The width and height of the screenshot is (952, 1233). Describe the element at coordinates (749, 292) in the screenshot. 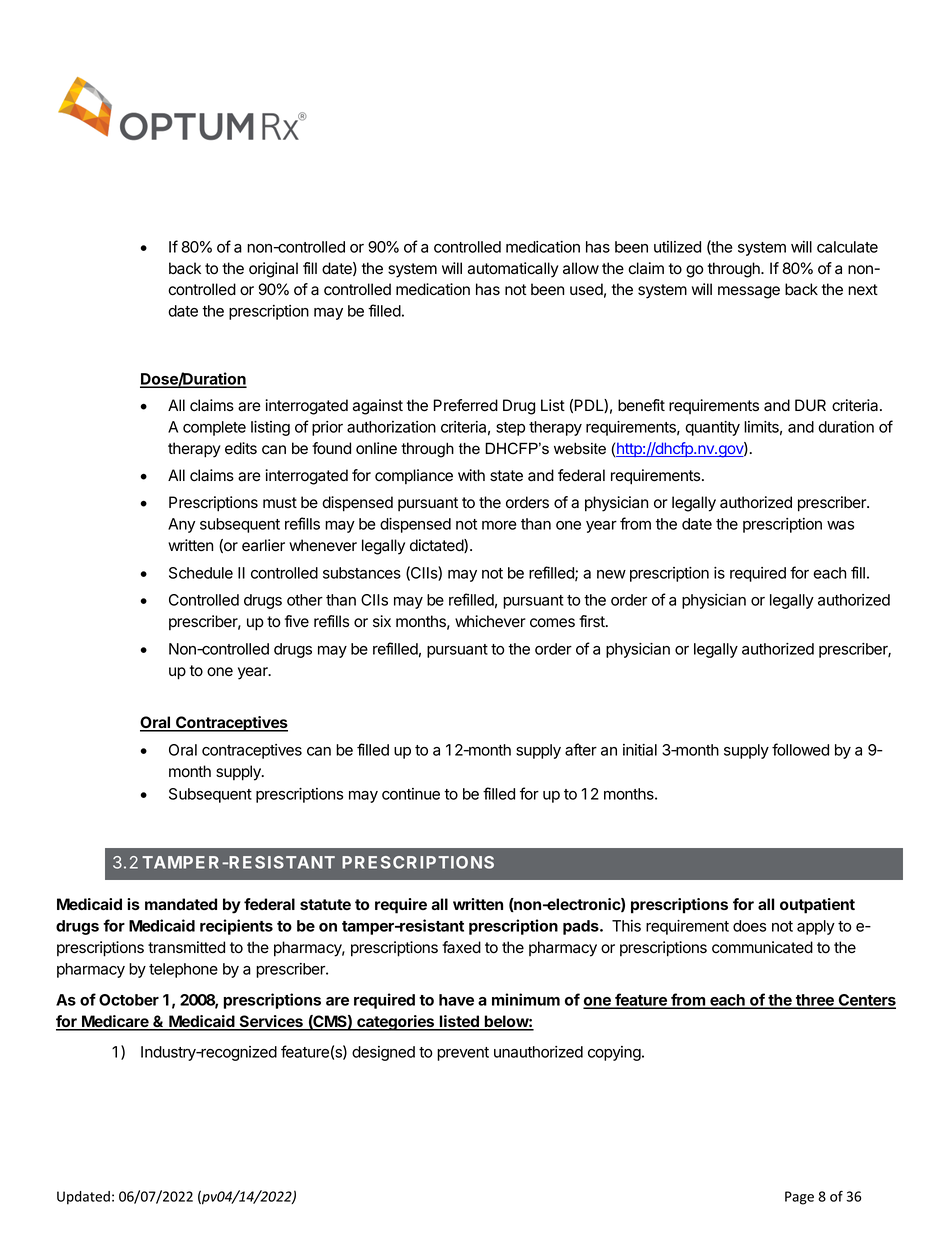

I see `message` at that location.
